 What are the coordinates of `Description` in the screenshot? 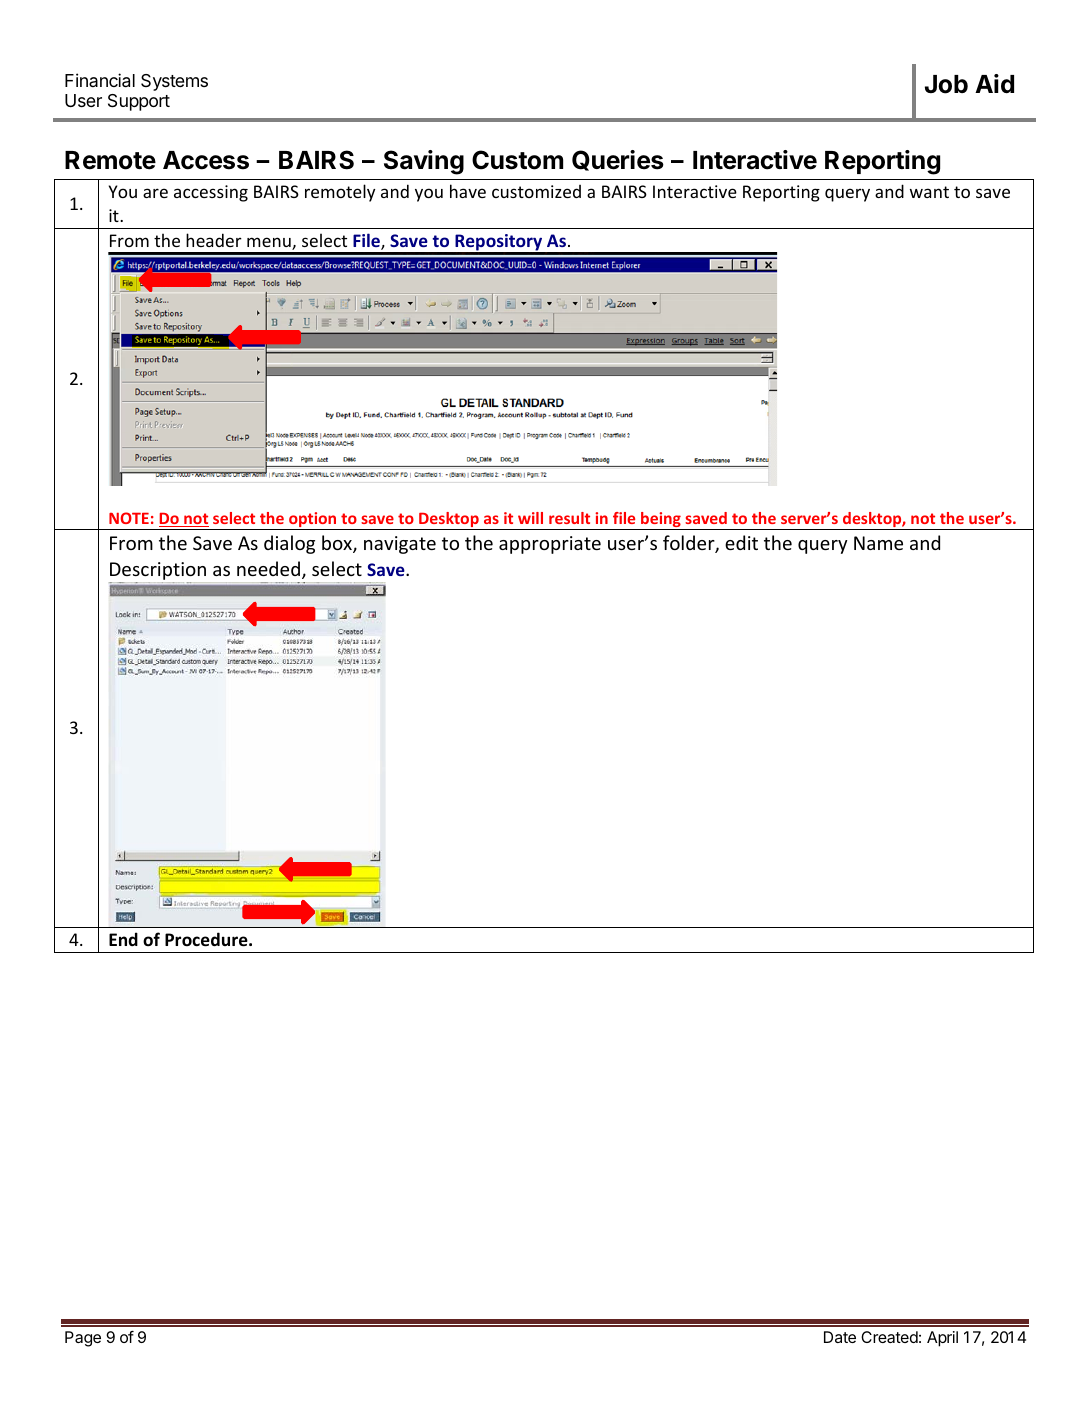 It's located at (157, 572).
